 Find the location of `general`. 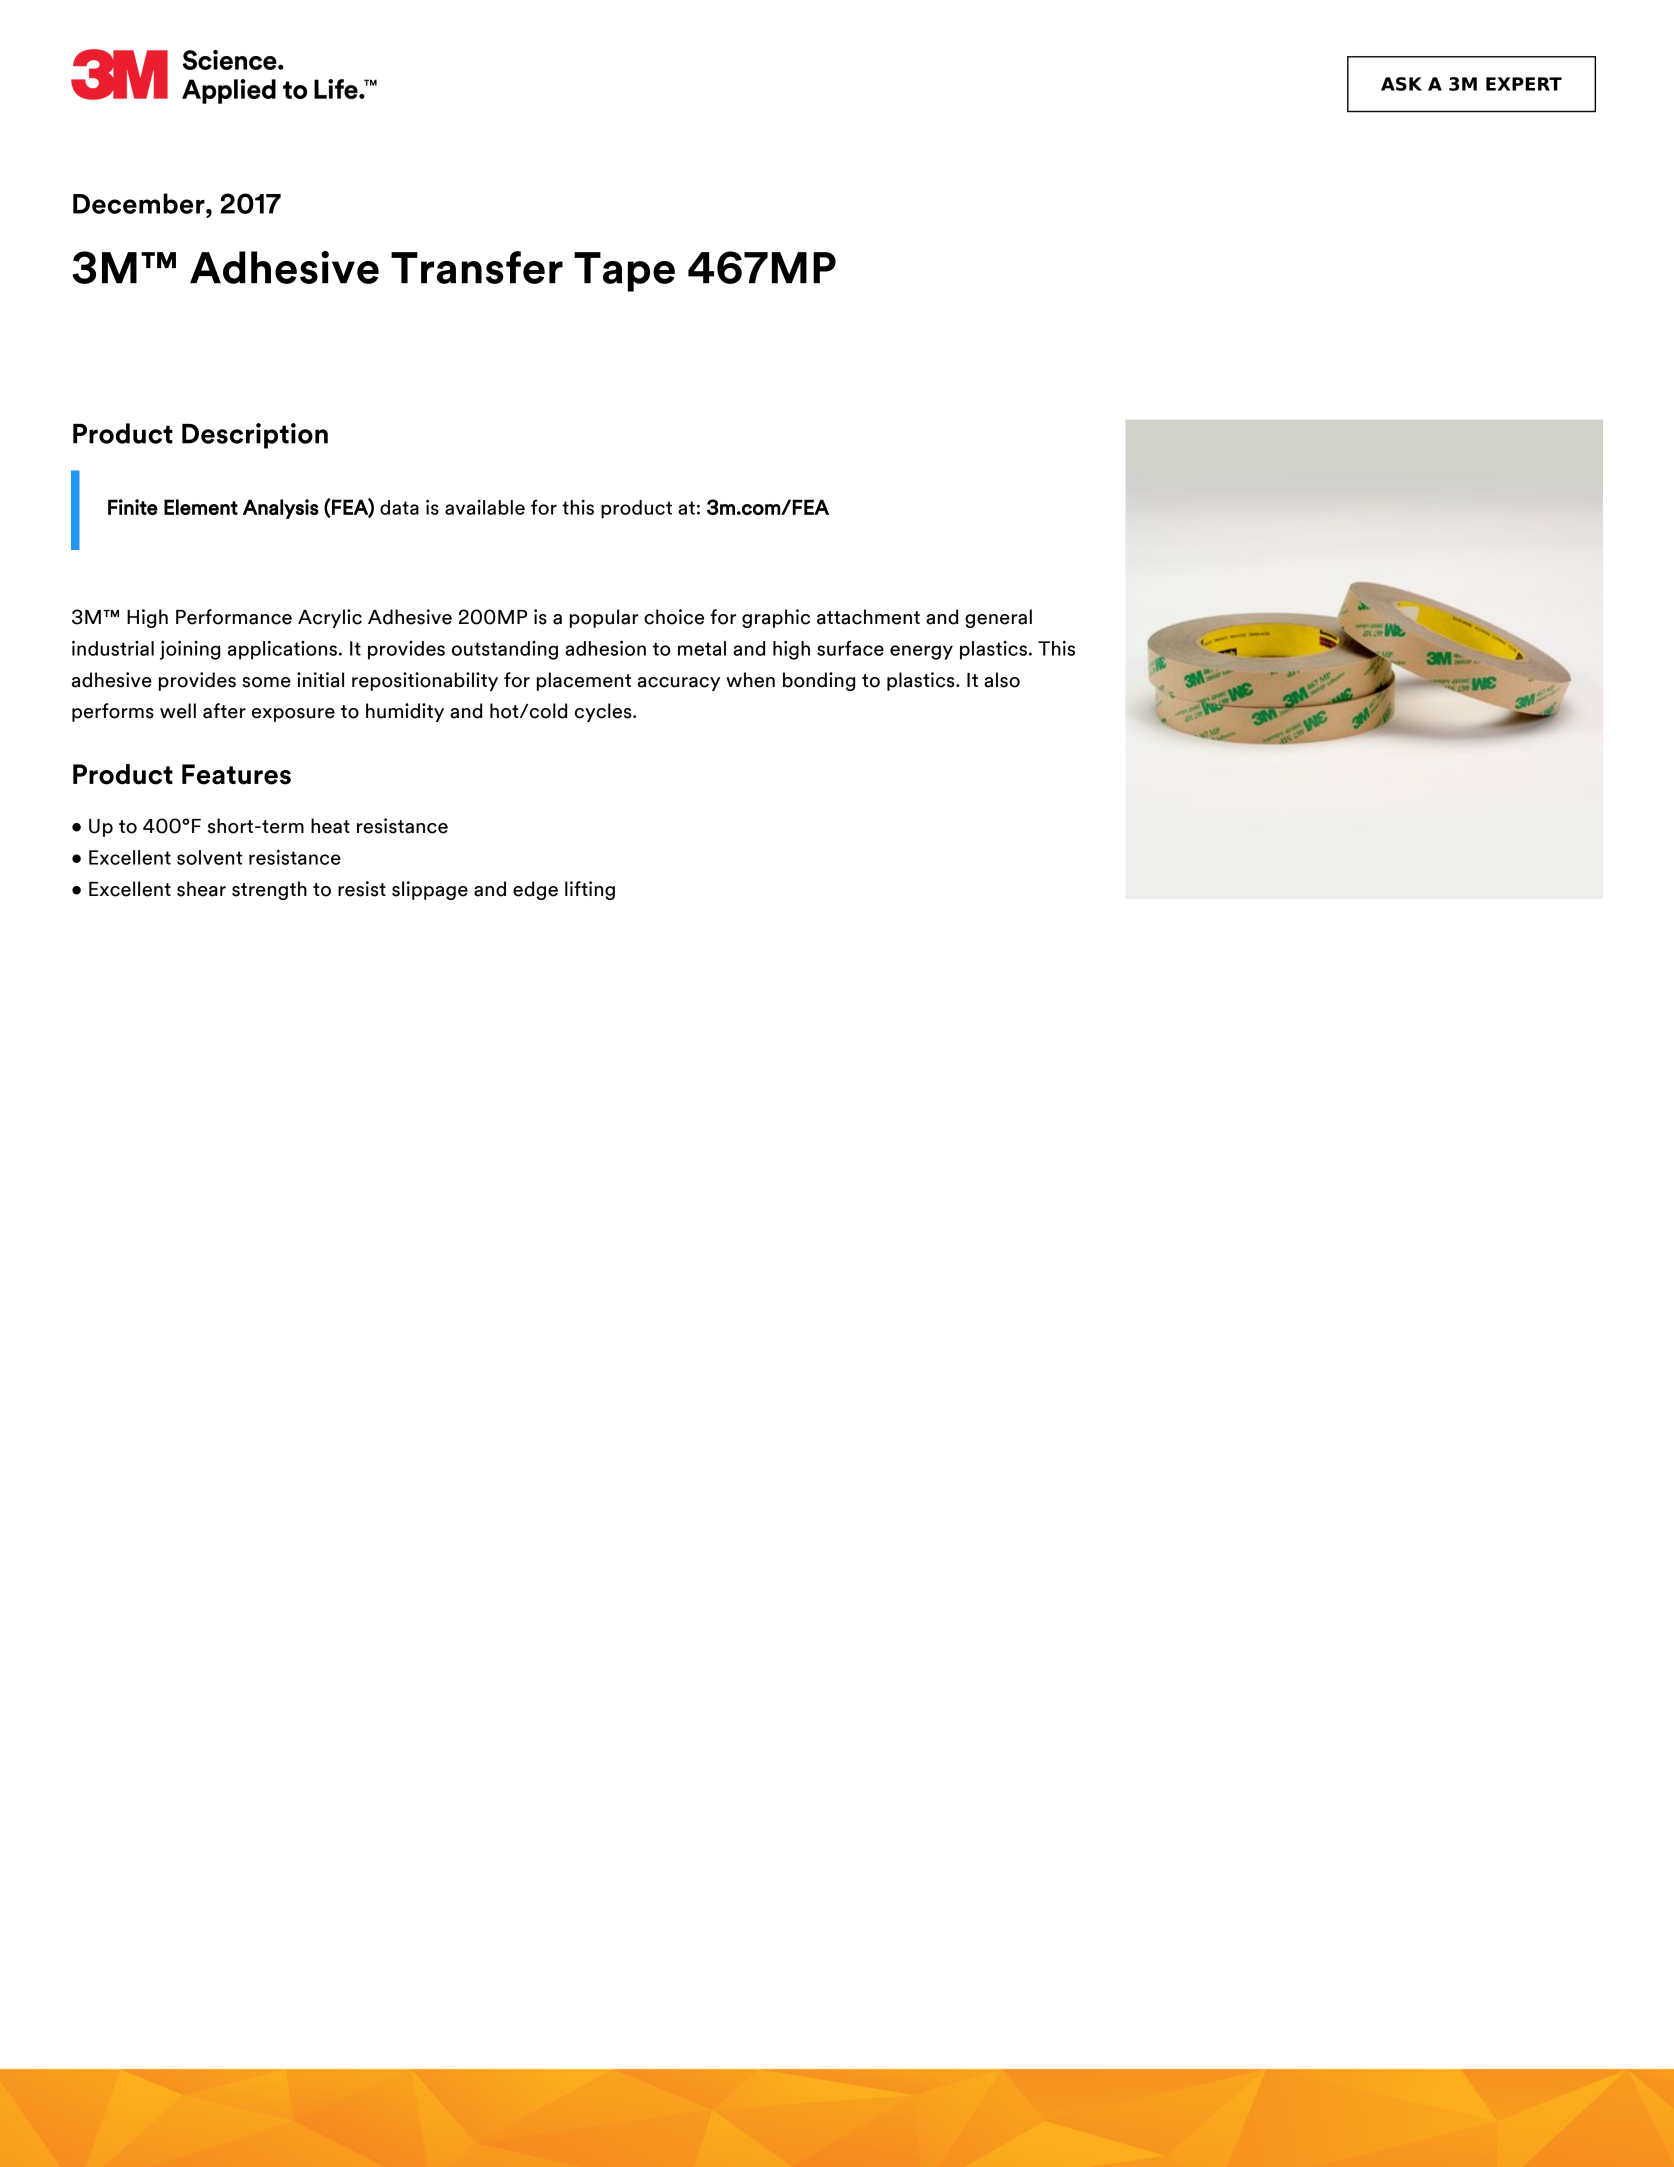

general is located at coordinates (998, 618).
